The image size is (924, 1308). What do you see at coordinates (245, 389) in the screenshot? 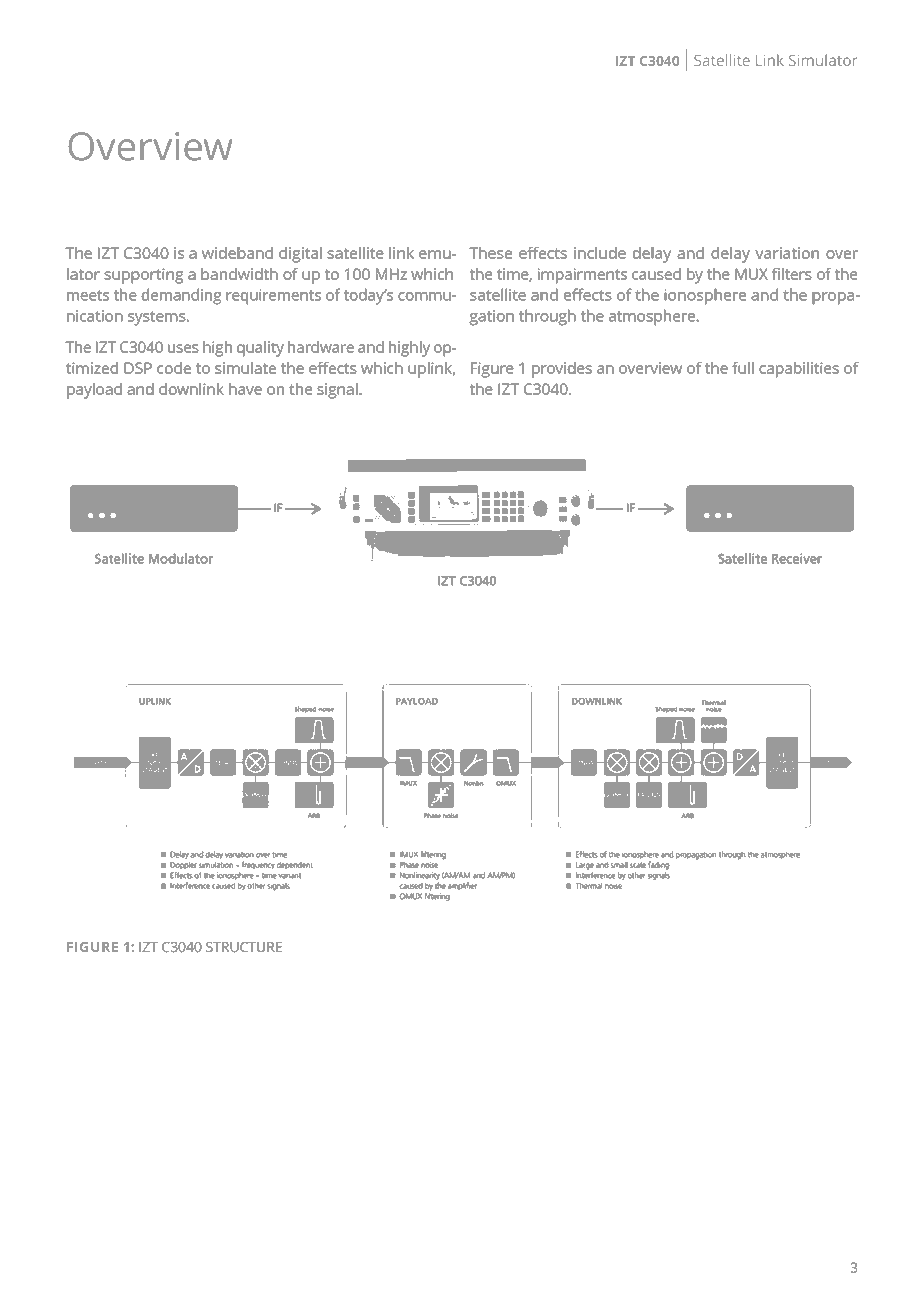
I see `have` at bounding box center [245, 389].
